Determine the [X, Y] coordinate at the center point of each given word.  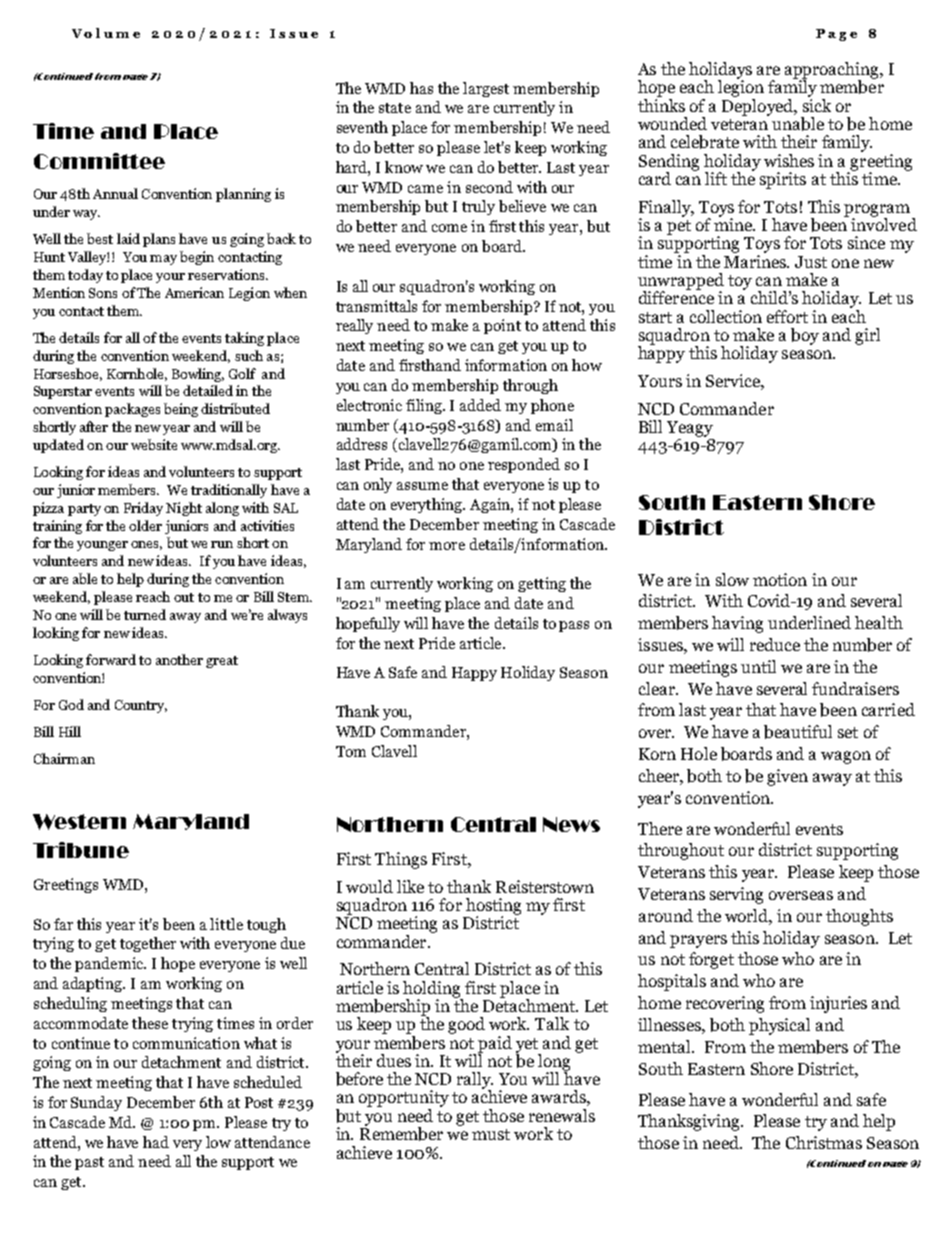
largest [486, 89]
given [787, 777]
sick [817, 104]
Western [79, 822]
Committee [99, 161]
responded [524, 465]
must [491, 1134]
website [154, 444]
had [156, 1142]
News [571, 824]
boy [805, 336]
